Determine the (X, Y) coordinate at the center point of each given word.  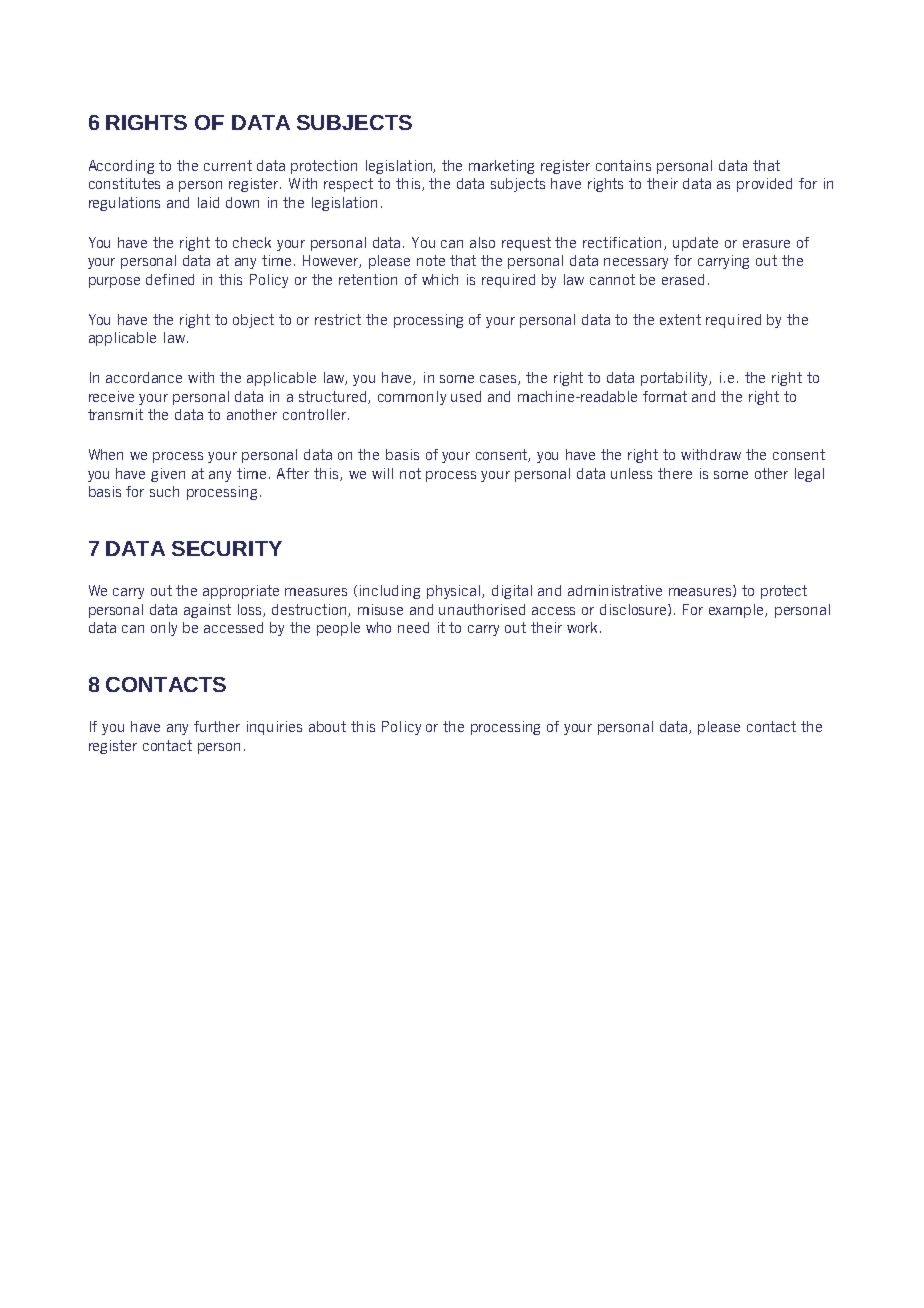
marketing (501, 167)
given (168, 475)
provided (764, 185)
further (217, 726)
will (382, 473)
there (675, 473)
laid (208, 202)
